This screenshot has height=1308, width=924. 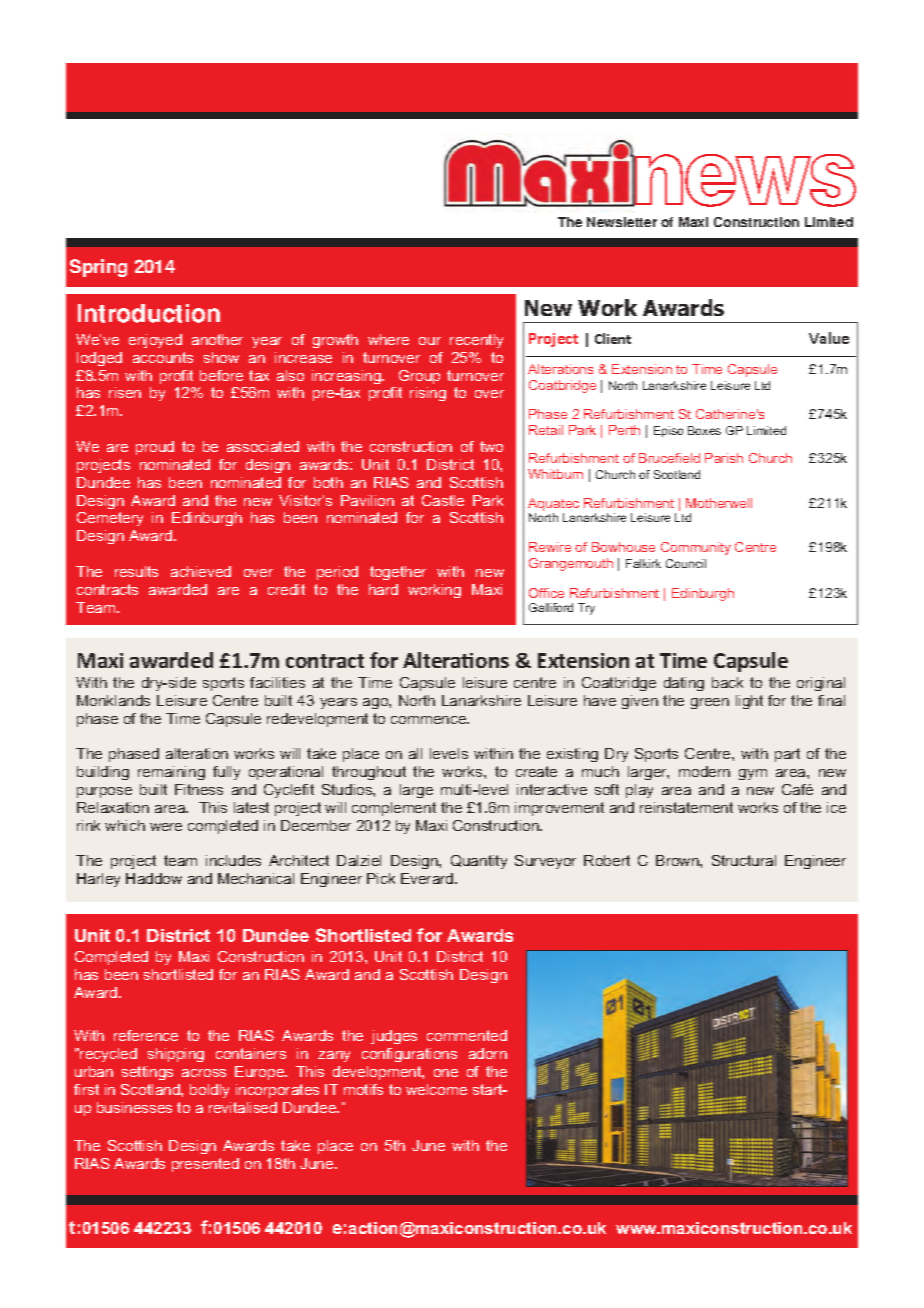 What do you see at coordinates (205, 1165) in the screenshot?
I see `presented` at bounding box center [205, 1165].
